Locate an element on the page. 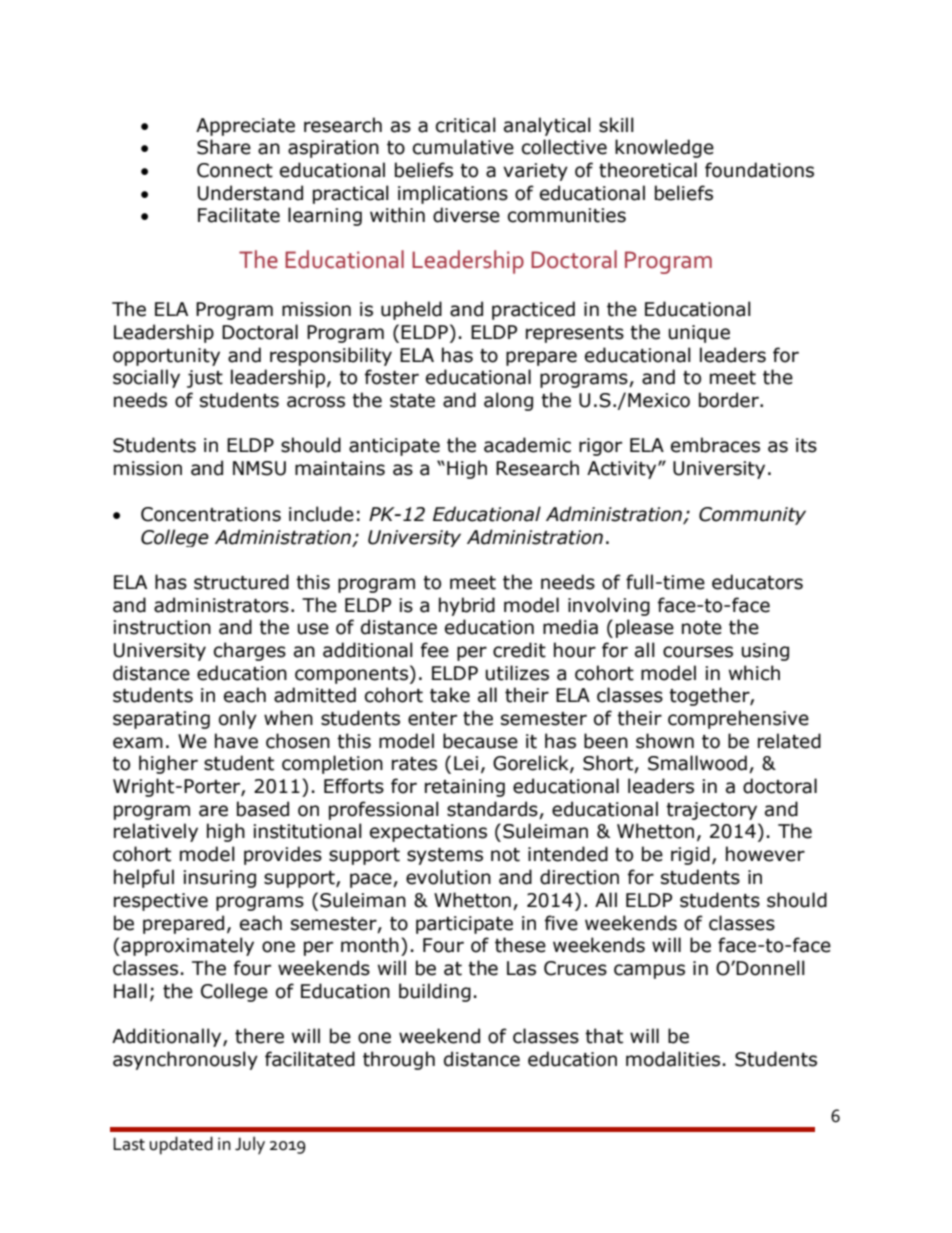 The width and height of the image is (952, 1233). academic is located at coordinates (527, 445).
